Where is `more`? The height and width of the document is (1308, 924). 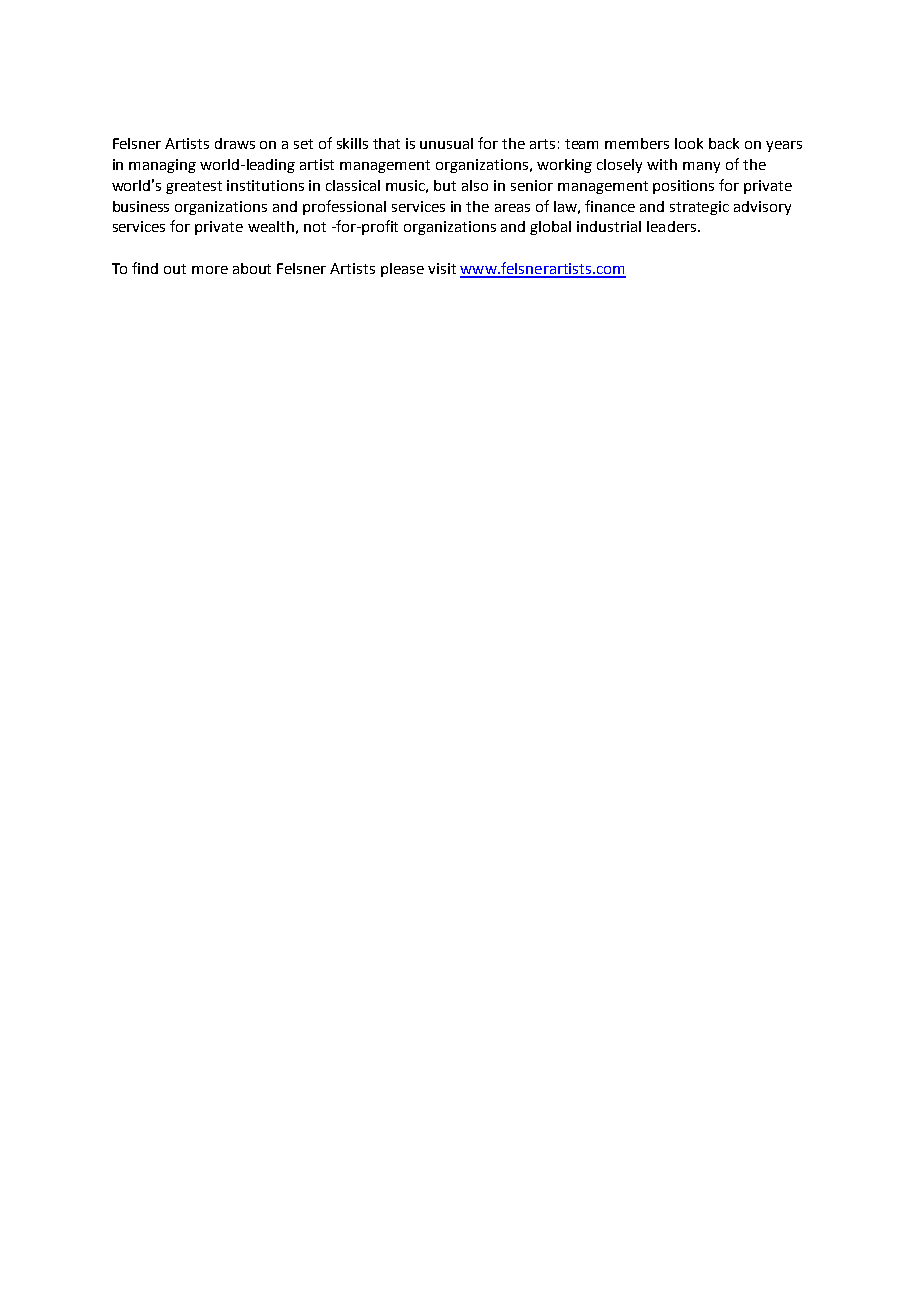 more is located at coordinates (210, 270).
